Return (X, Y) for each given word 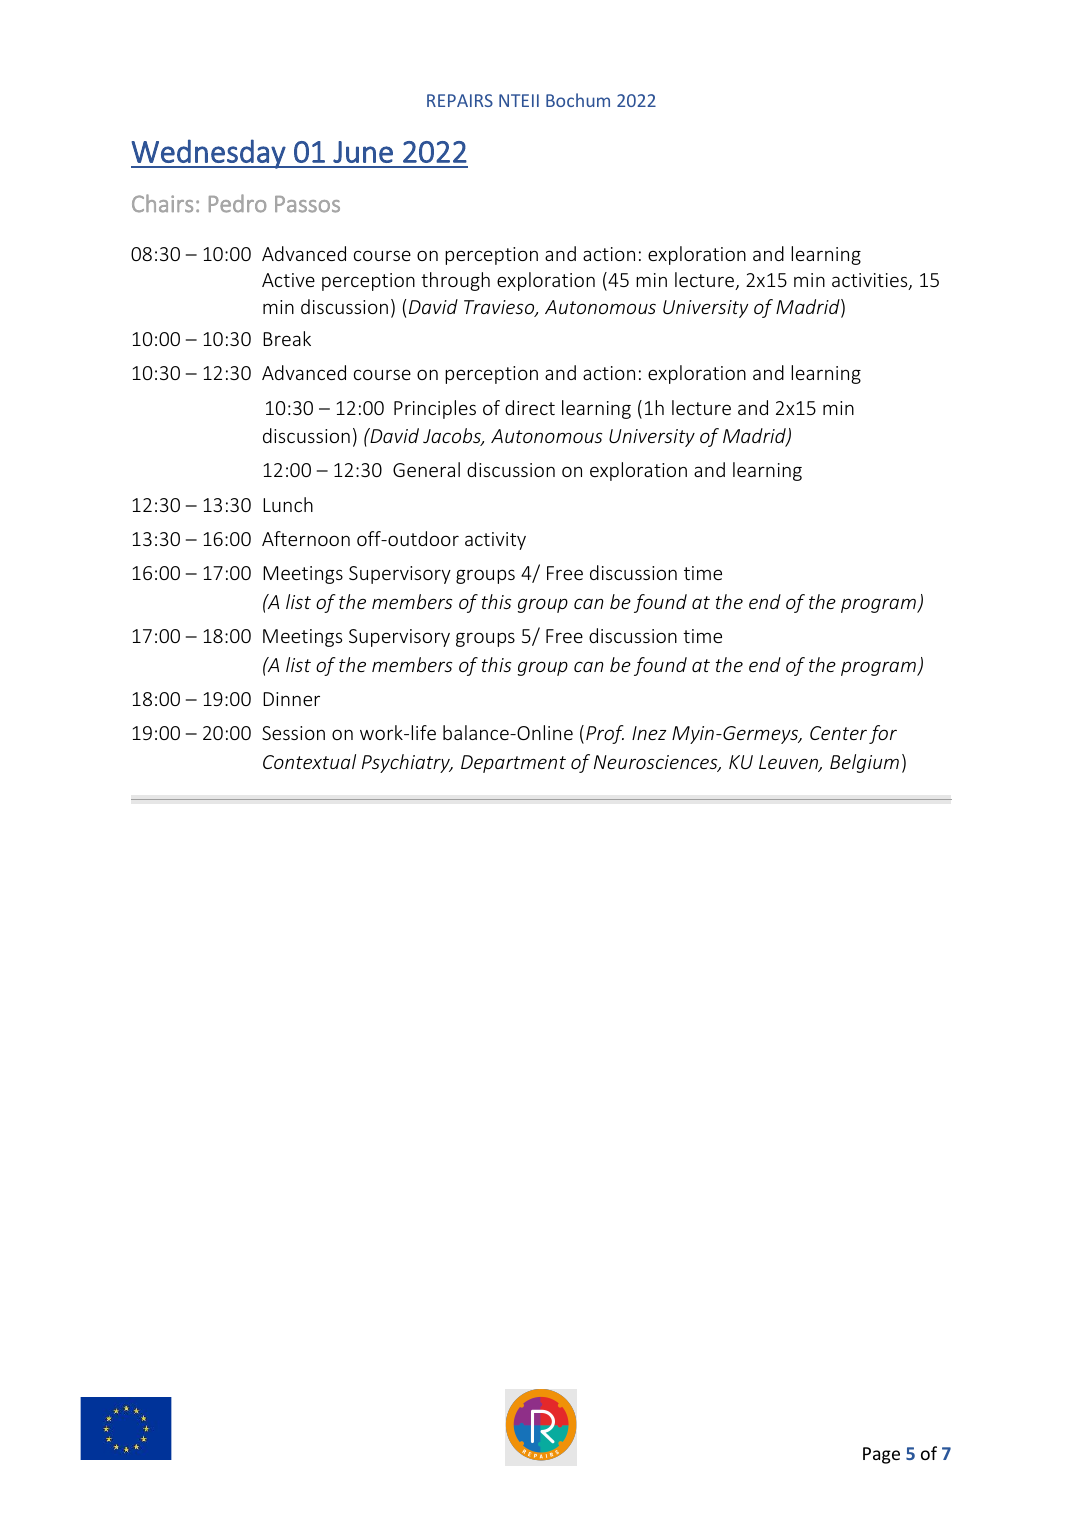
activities (871, 281)
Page (881, 1455)
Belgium (864, 763)
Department (513, 764)
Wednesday (209, 154)
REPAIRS (460, 100)
